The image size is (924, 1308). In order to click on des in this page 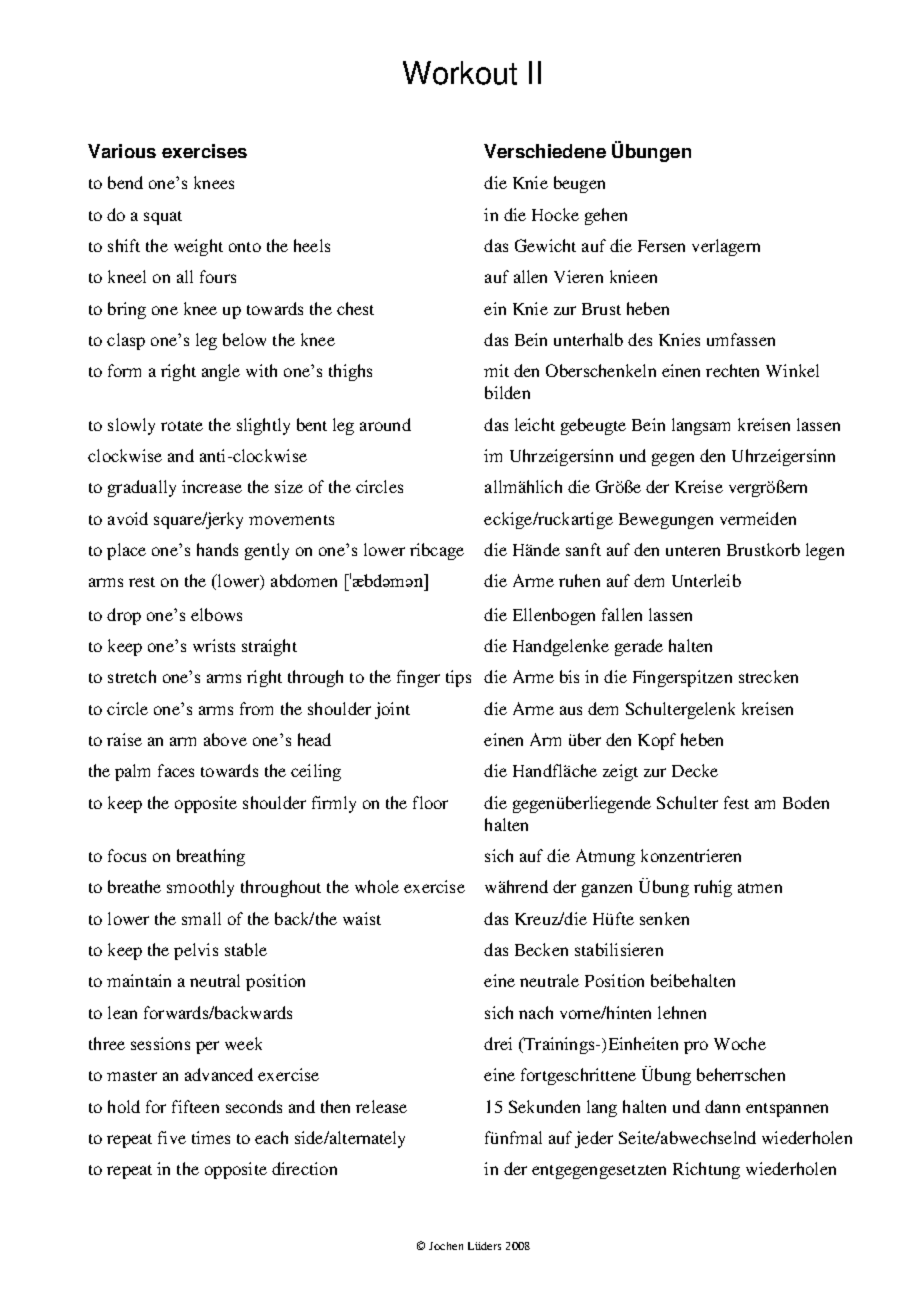, I will do `click(640, 339)`.
